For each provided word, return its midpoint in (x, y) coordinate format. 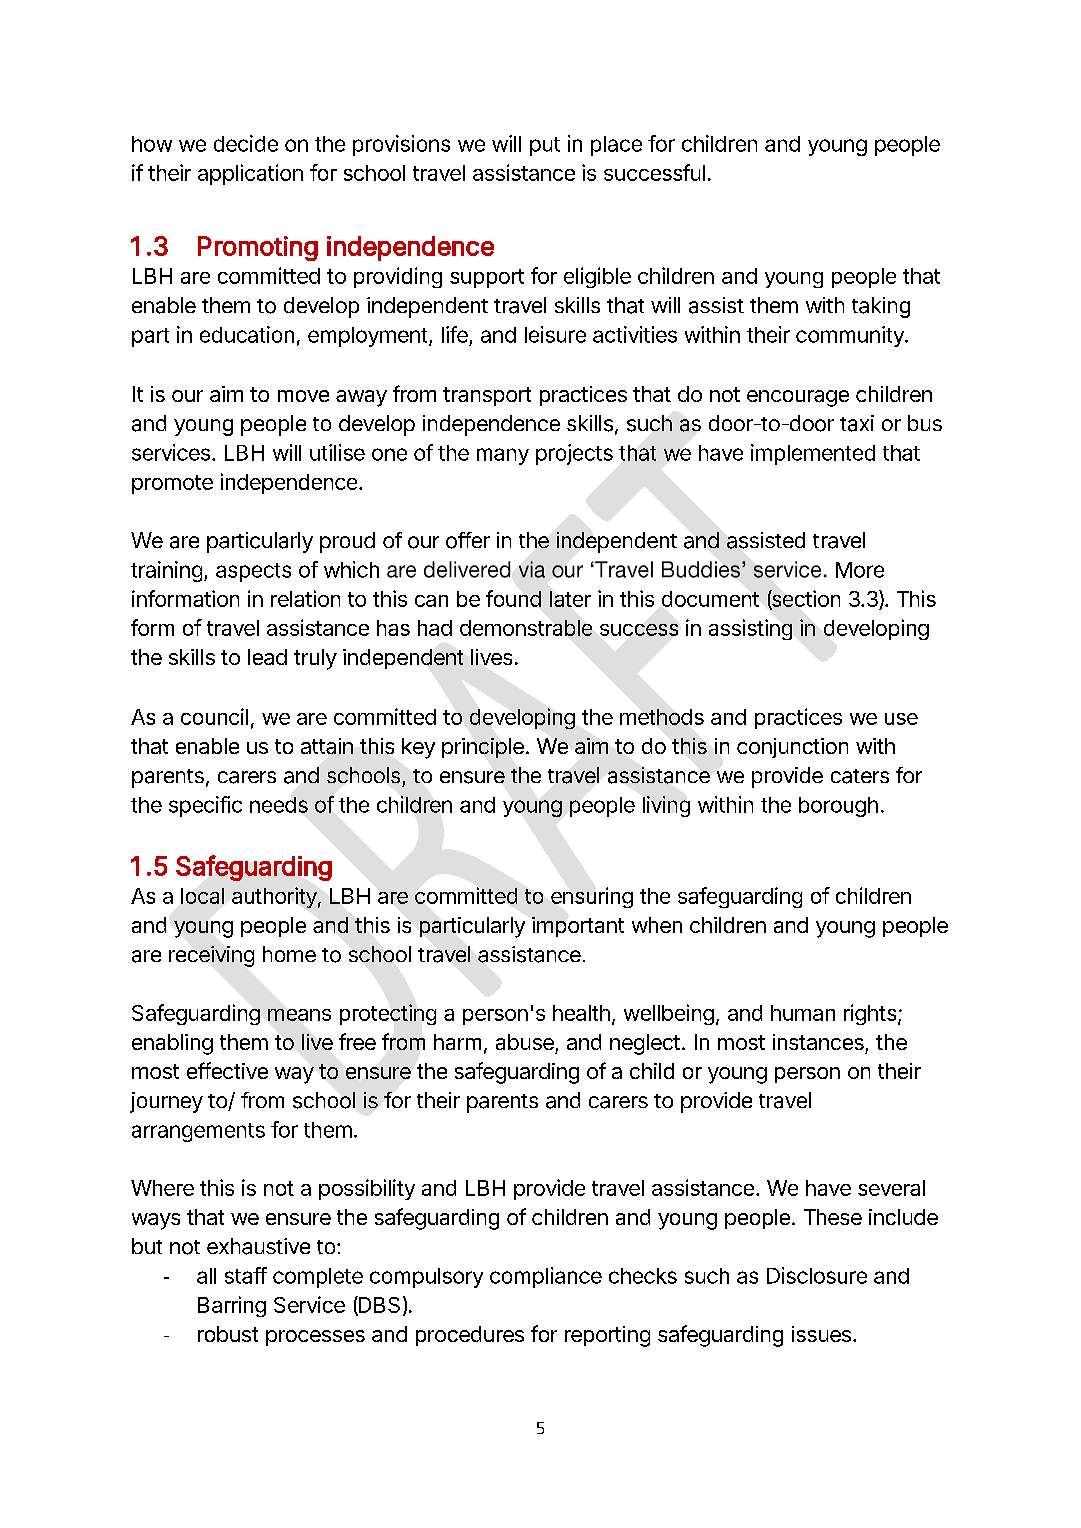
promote (172, 484)
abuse (525, 1042)
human (803, 1013)
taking (881, 307)
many (503, 456)
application (250, 174)
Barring (232, 1306)
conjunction (792, 748)
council (214, 716)
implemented (813, 454)
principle (483, 748)
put (545, 146)
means (299, 1015)
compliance (546, 1277)
